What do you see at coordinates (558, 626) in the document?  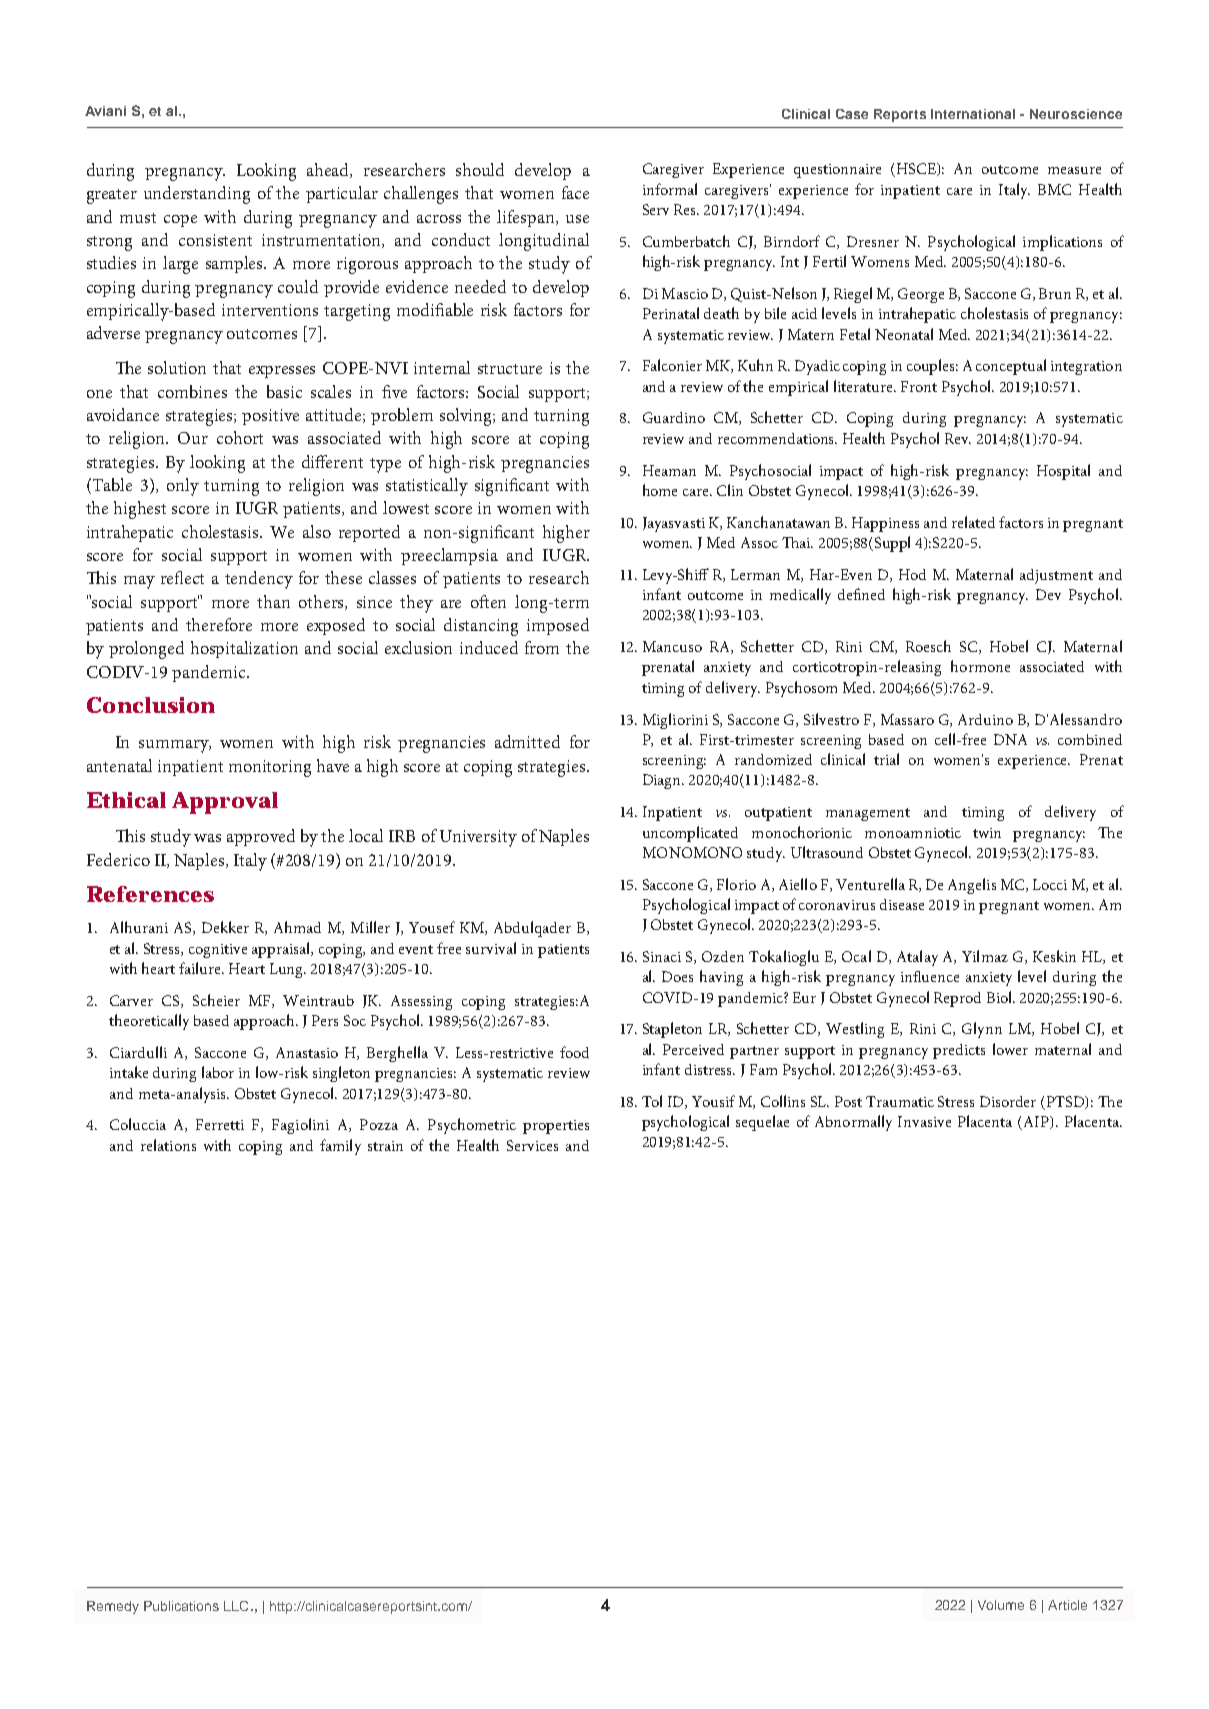 I see `imposed` at bounding box center [558, 626].
